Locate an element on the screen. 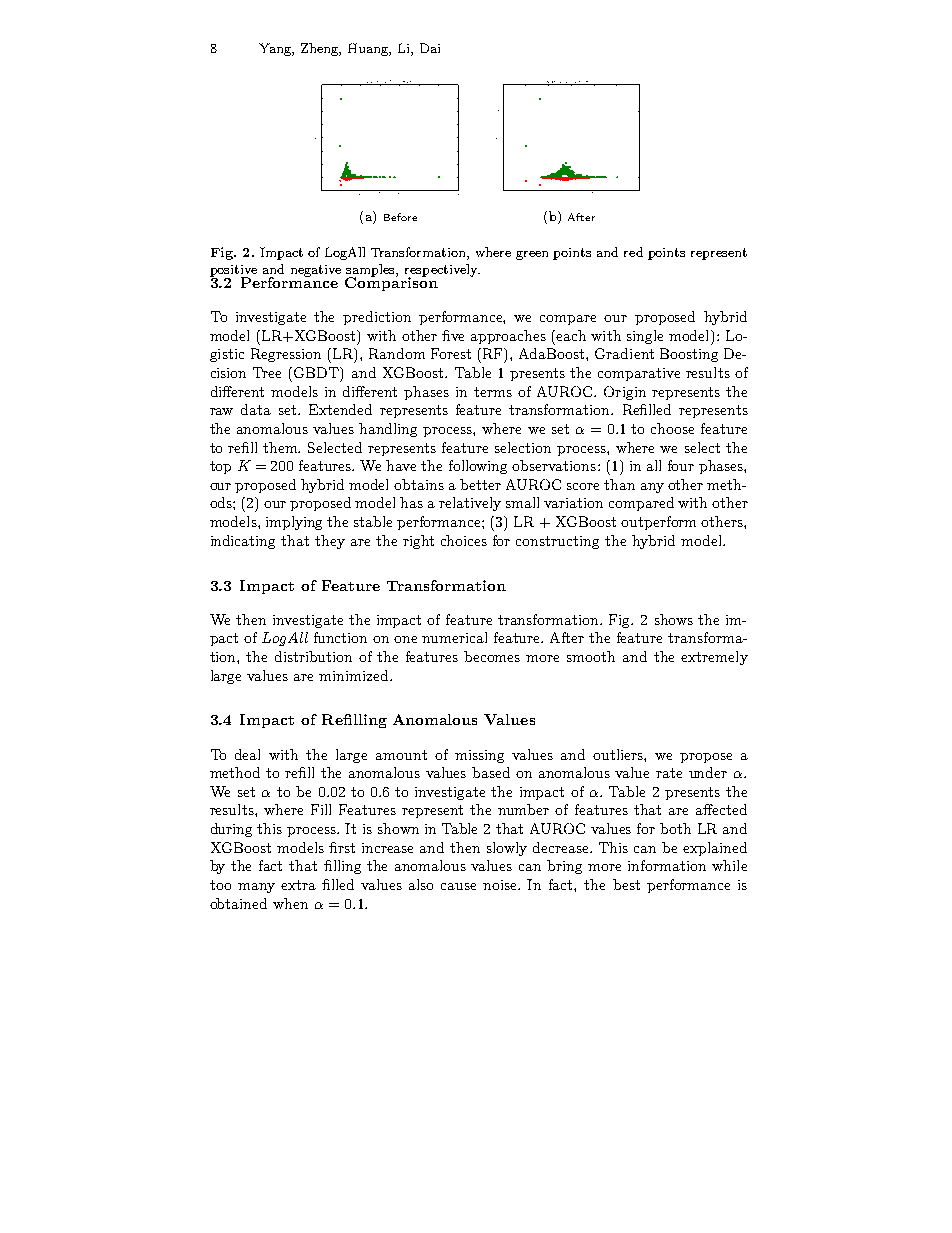 The width and height of the screenshot is (952, 1233). extra is located at coordinates (298, 885).
